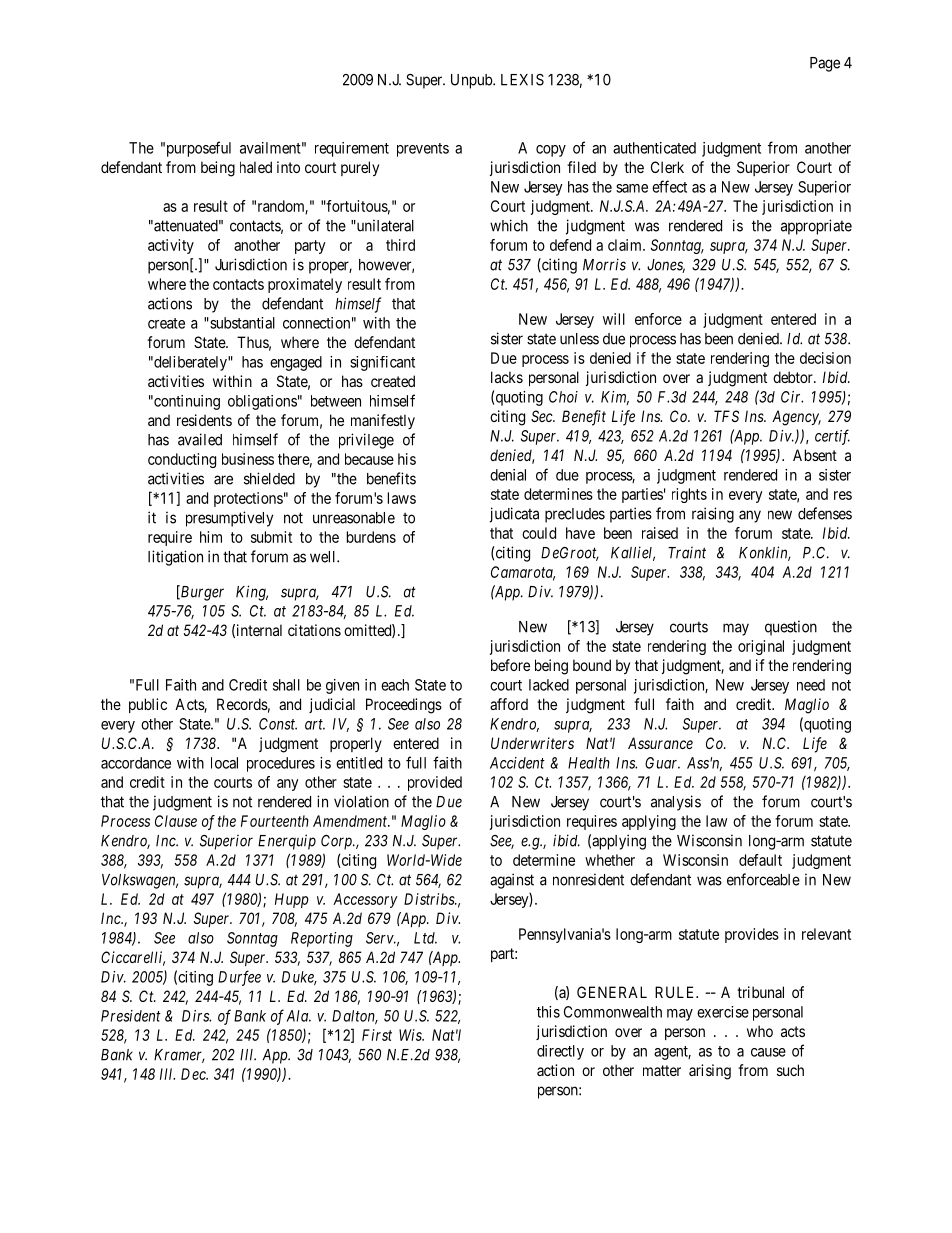 The image size is (952, 1233). I want to click on Assurance, so click(660, 743).
